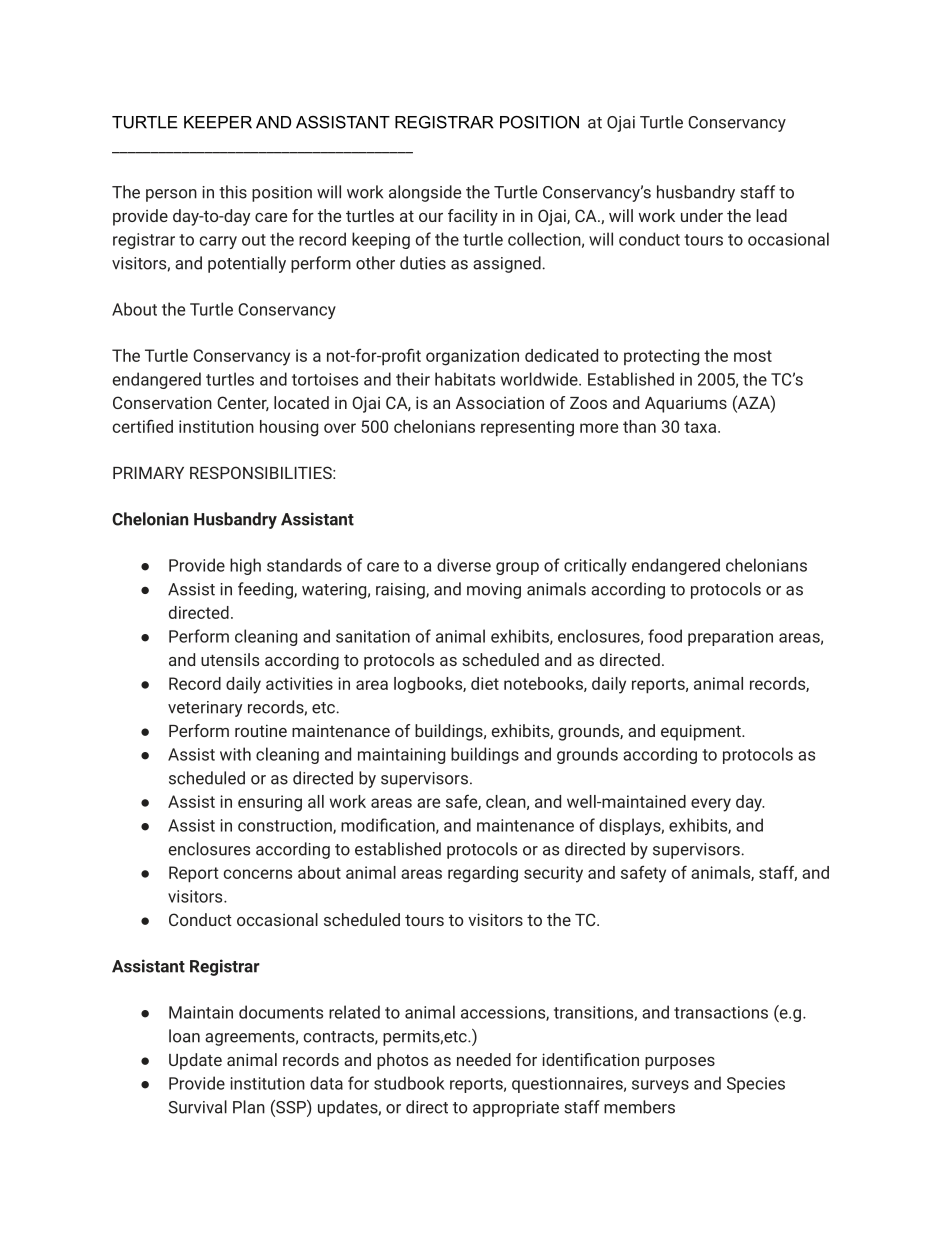 The width and height of the screenshot is (952, 1233). I want to click on alongside, so click(425, 193).
